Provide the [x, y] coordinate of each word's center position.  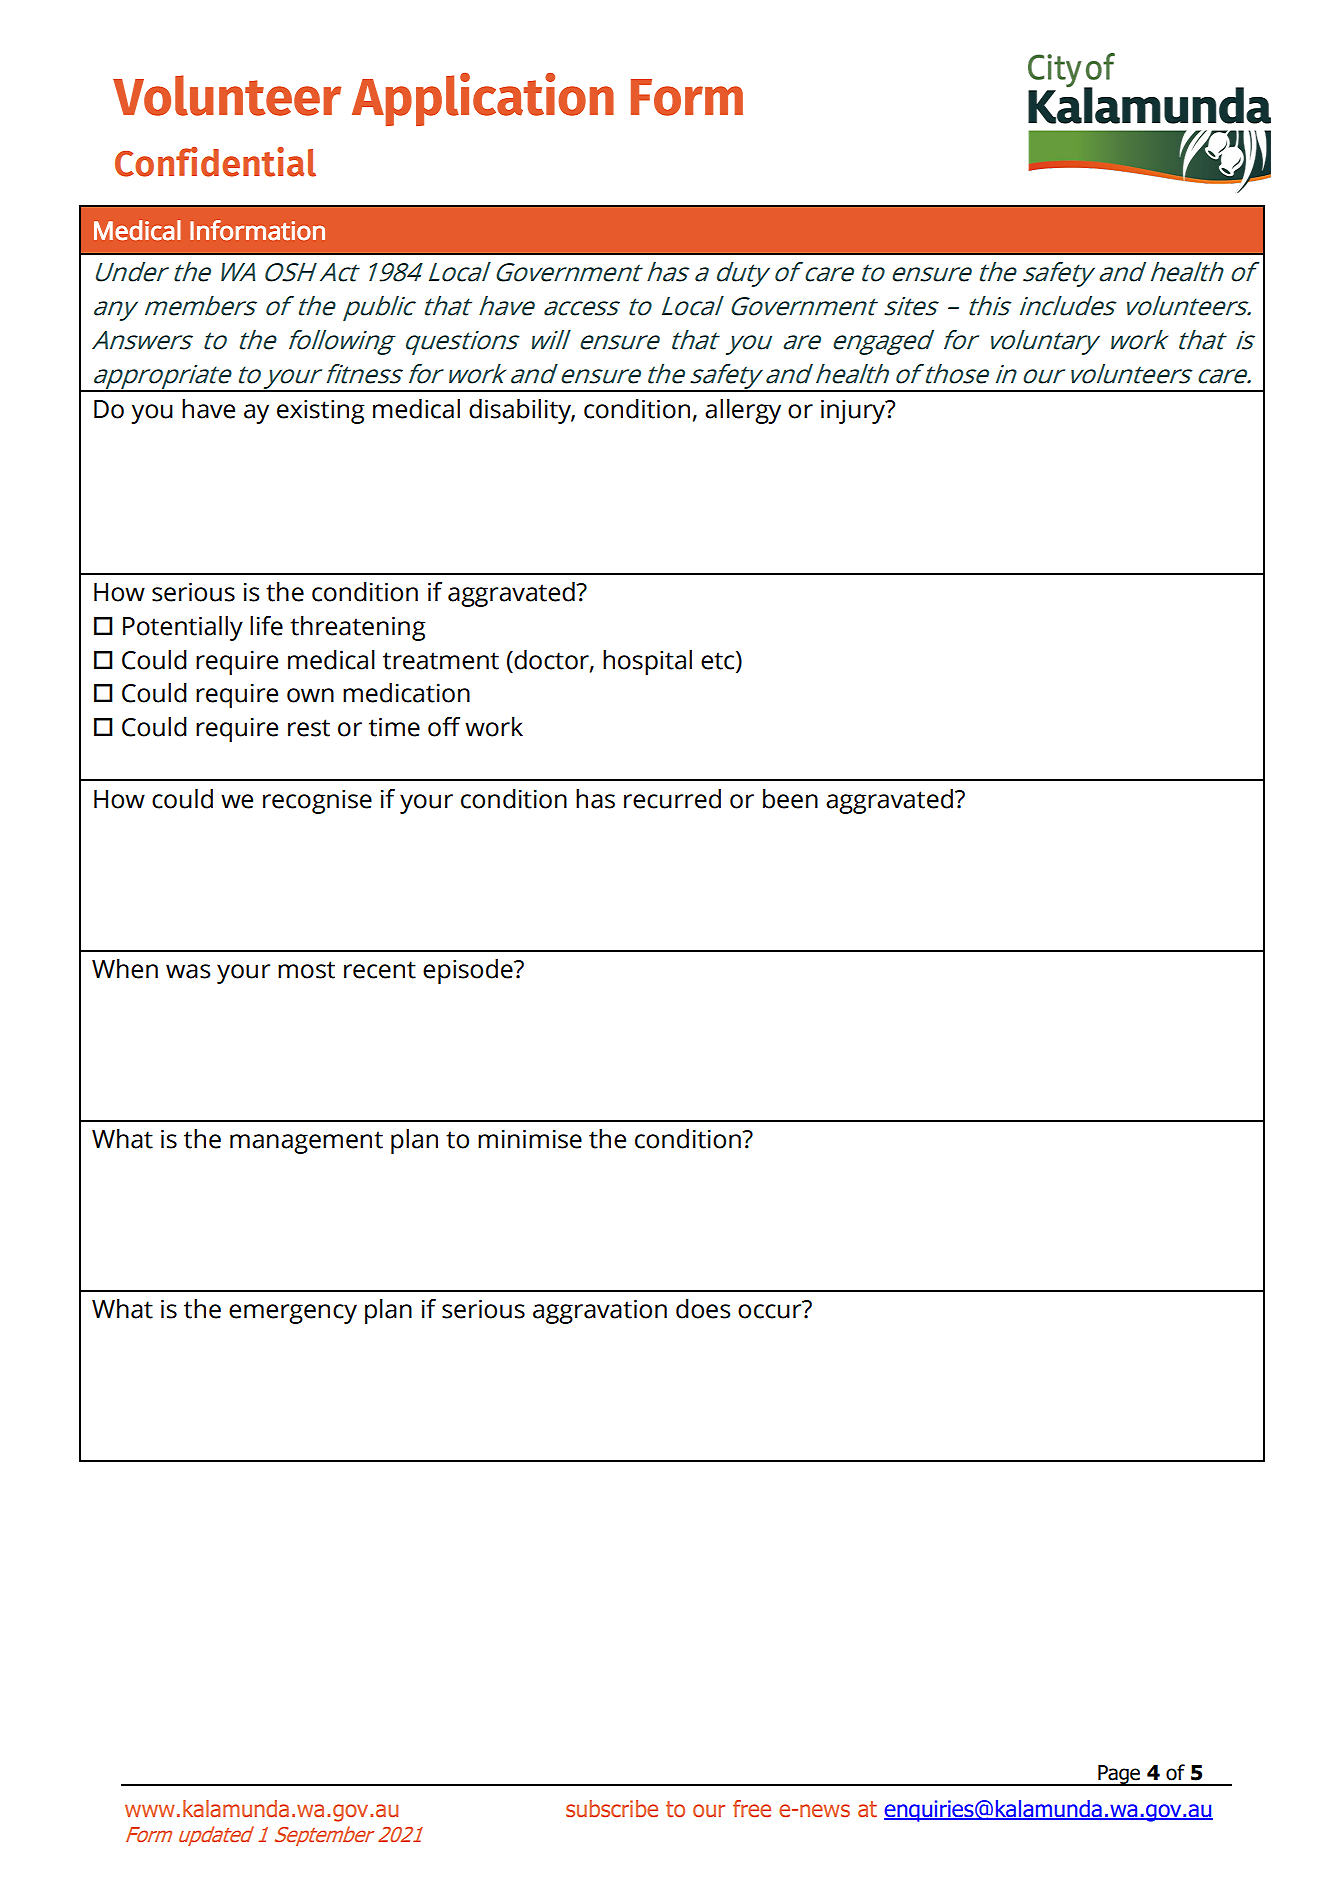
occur [771, 1310]
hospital [647, 662]
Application [483, 99]
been [790, 799]
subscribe [612, 1809]
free [752, 1809]
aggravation [600, 1311]
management [306, 1142]
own [310, 695]
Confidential [215, 162]
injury [854, 411]
